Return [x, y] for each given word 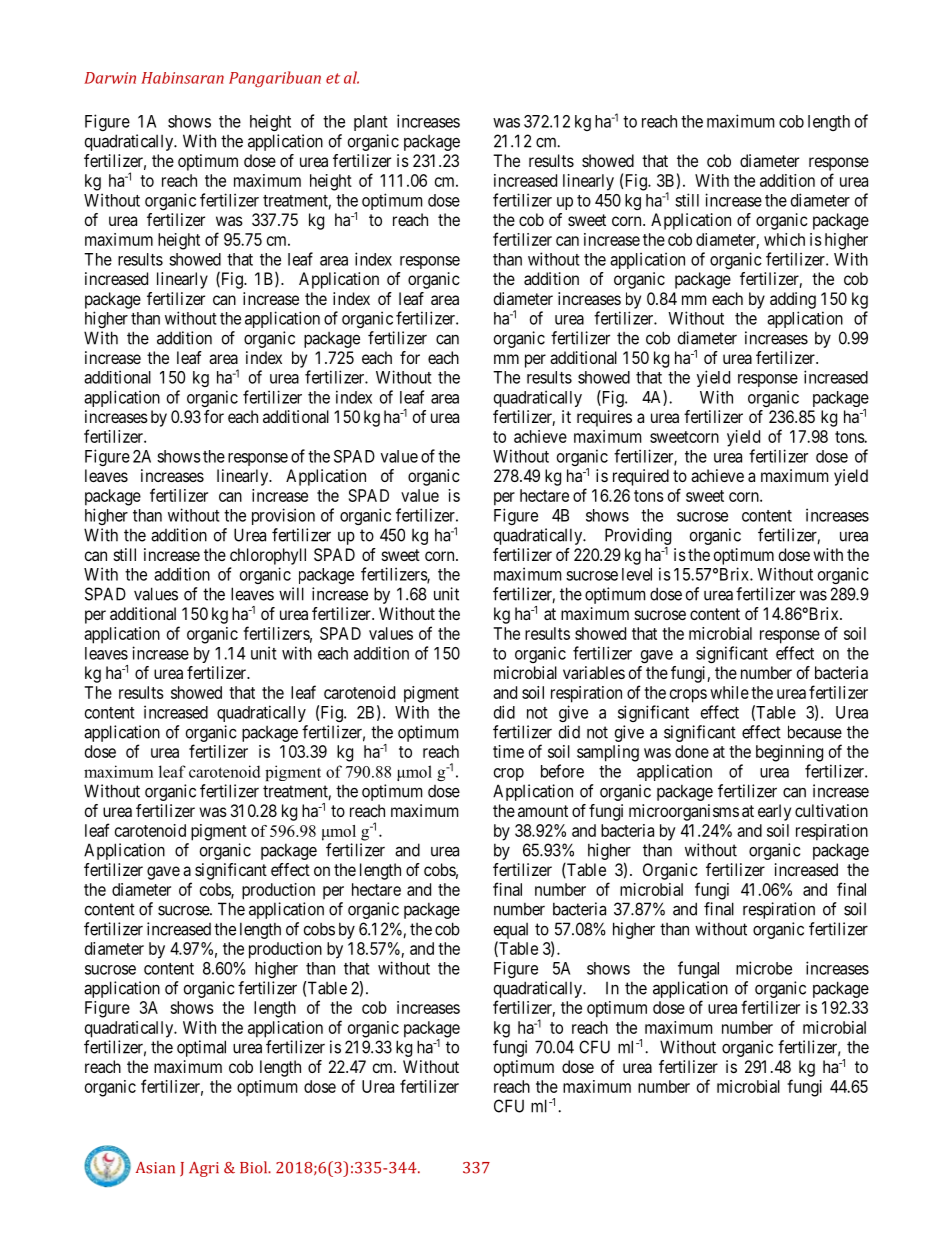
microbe [764, 968]
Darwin [110, 78]
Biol [255, 1167]
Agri [204, 1169]
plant [371, 123]
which [784, 239]
